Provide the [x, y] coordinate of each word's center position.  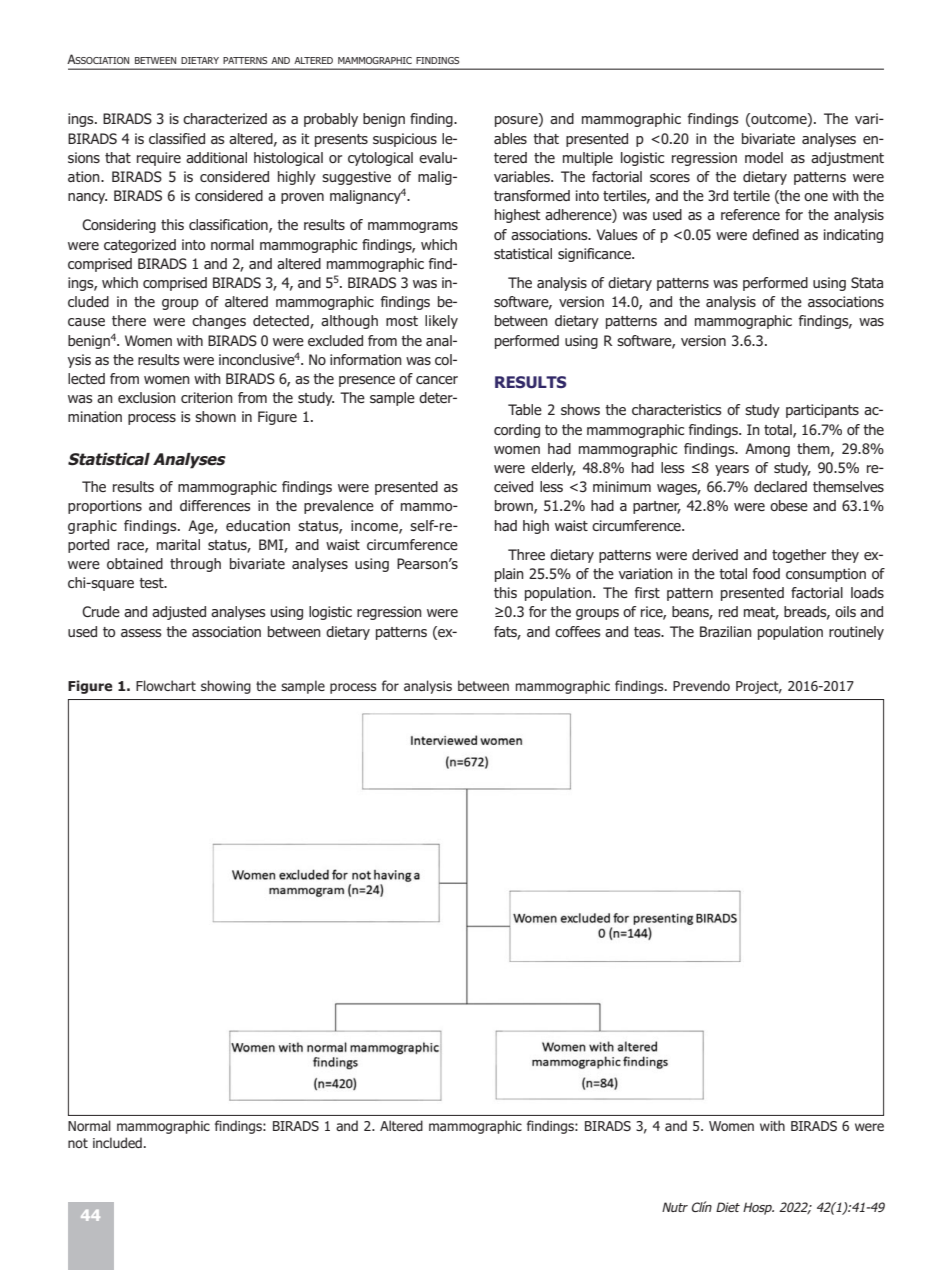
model [764, 157]
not [78, 1143]
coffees [578, 631]
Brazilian [726, 631]
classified [177, 138]
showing [226, 687]
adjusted [179, 613]
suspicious [405, 140]
